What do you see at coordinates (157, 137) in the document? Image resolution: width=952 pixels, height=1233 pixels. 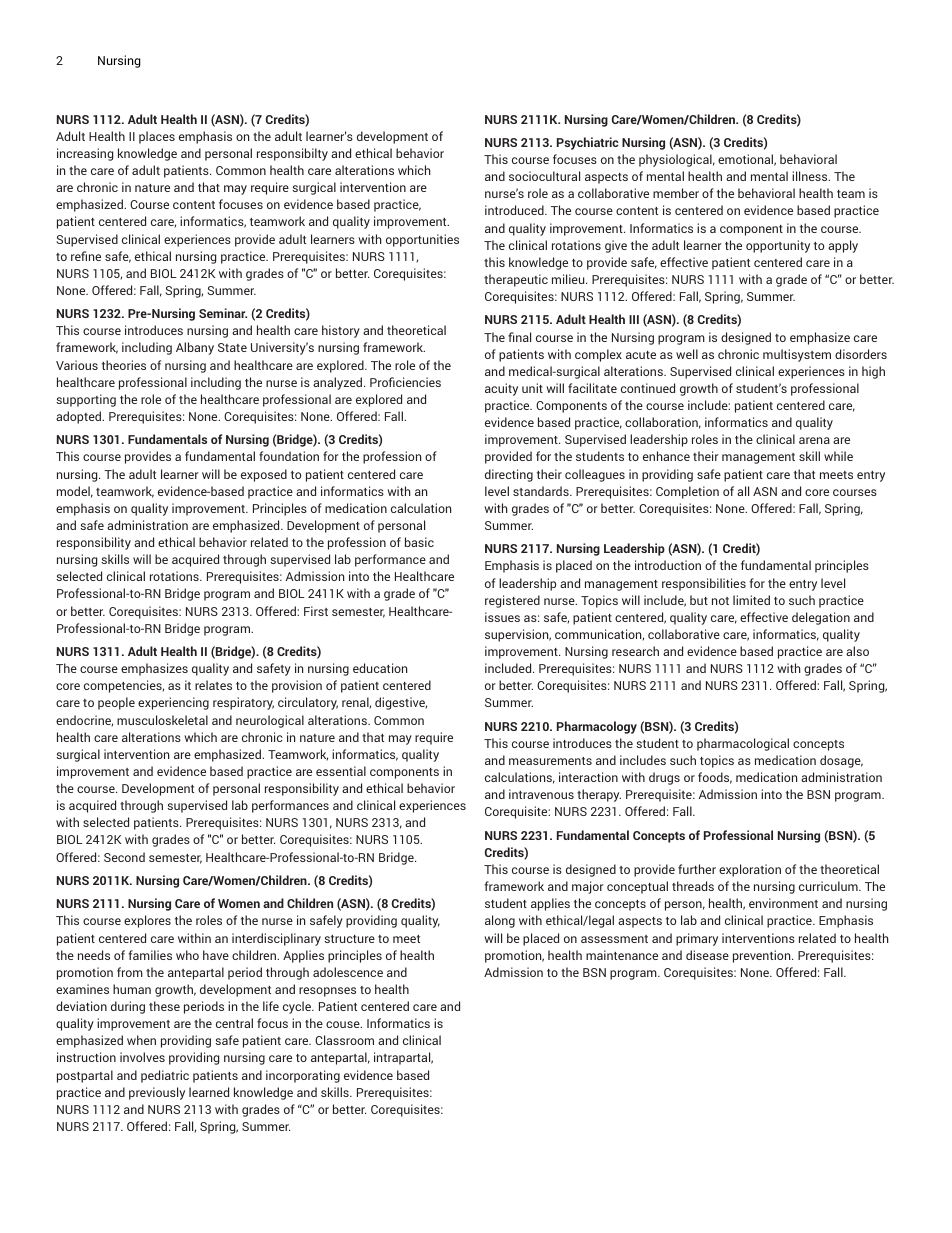 I see `places` at bounding box center [157, 137].
